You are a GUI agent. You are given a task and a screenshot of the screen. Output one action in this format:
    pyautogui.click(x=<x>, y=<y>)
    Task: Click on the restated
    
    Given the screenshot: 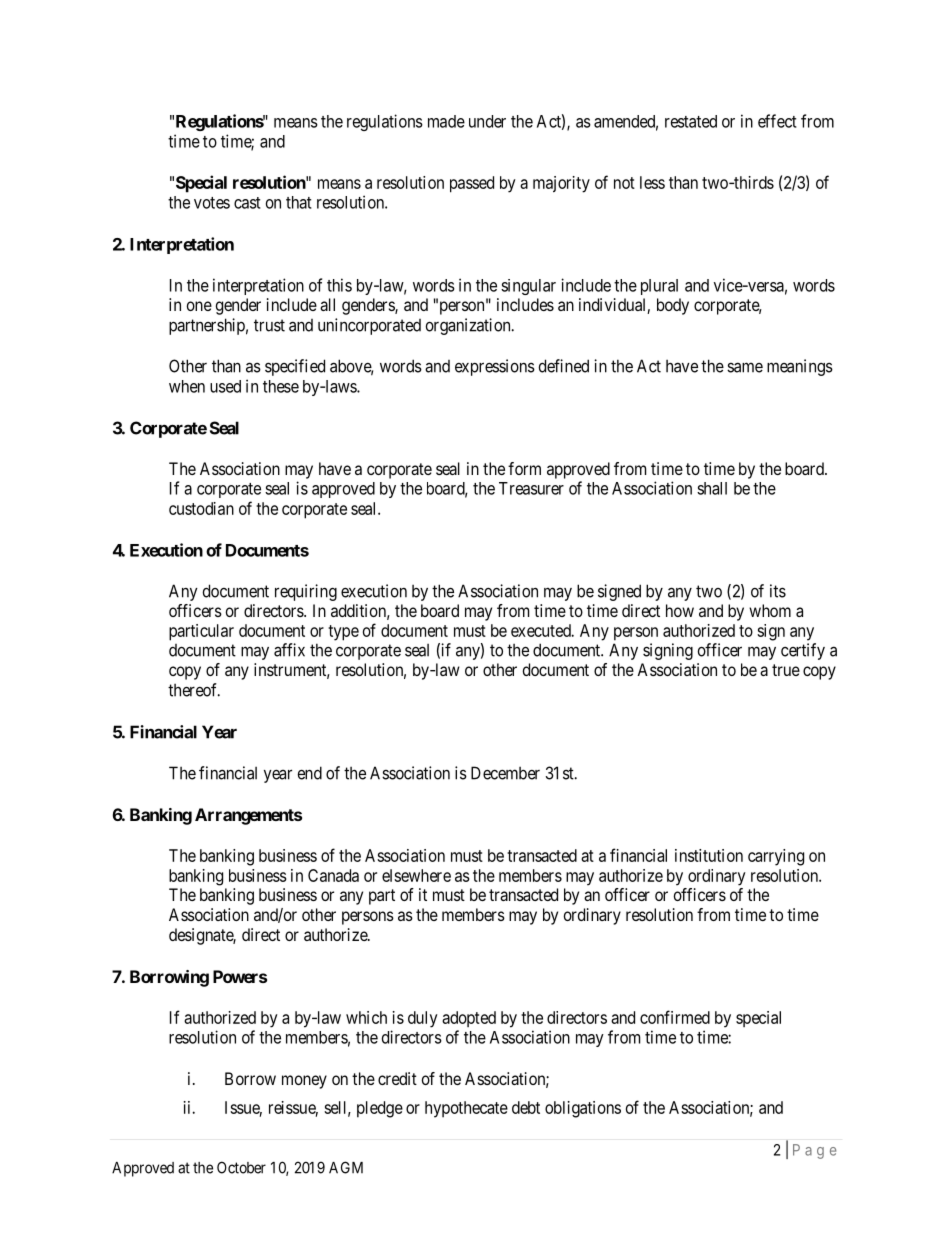 What is the action you would take?
    pyautogui.click(x=691, y=121)
